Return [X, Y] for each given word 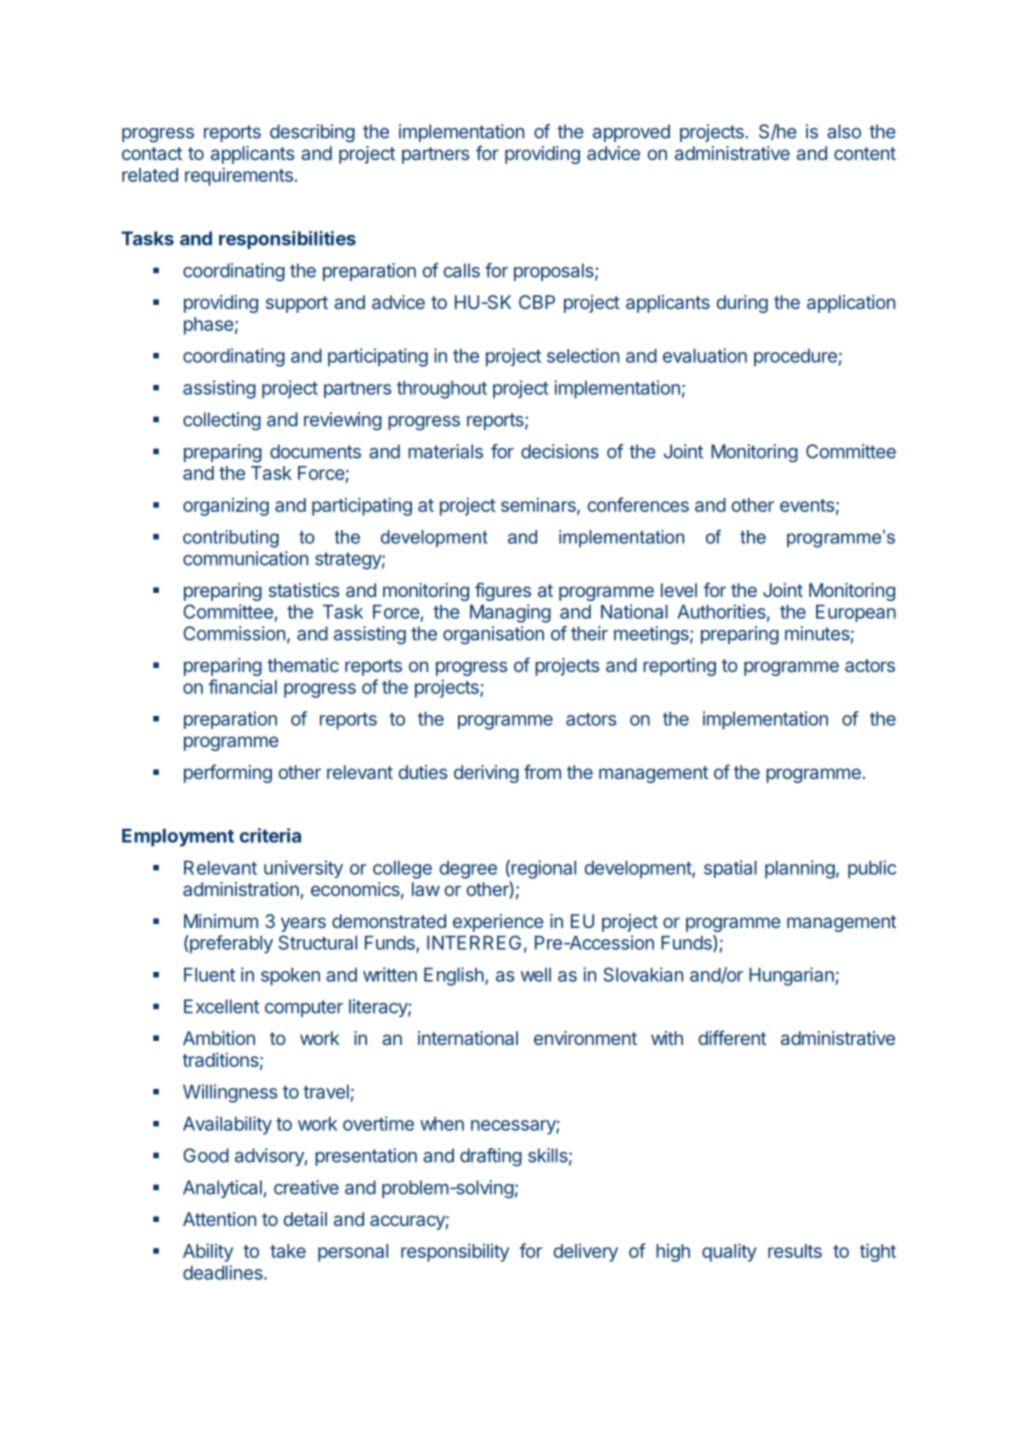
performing [228, 773]
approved [631, 133]
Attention [219, 1219]
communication [245, 558]
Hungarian [791, 976]
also [844, 131]
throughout [442, 390]
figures [503, 591]
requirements [239, 176]
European [856, 613]
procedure [795, 358]
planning [800, 869]
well [536, 975]
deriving [486, 774]
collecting [222, 421]
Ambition [219, 1038]
